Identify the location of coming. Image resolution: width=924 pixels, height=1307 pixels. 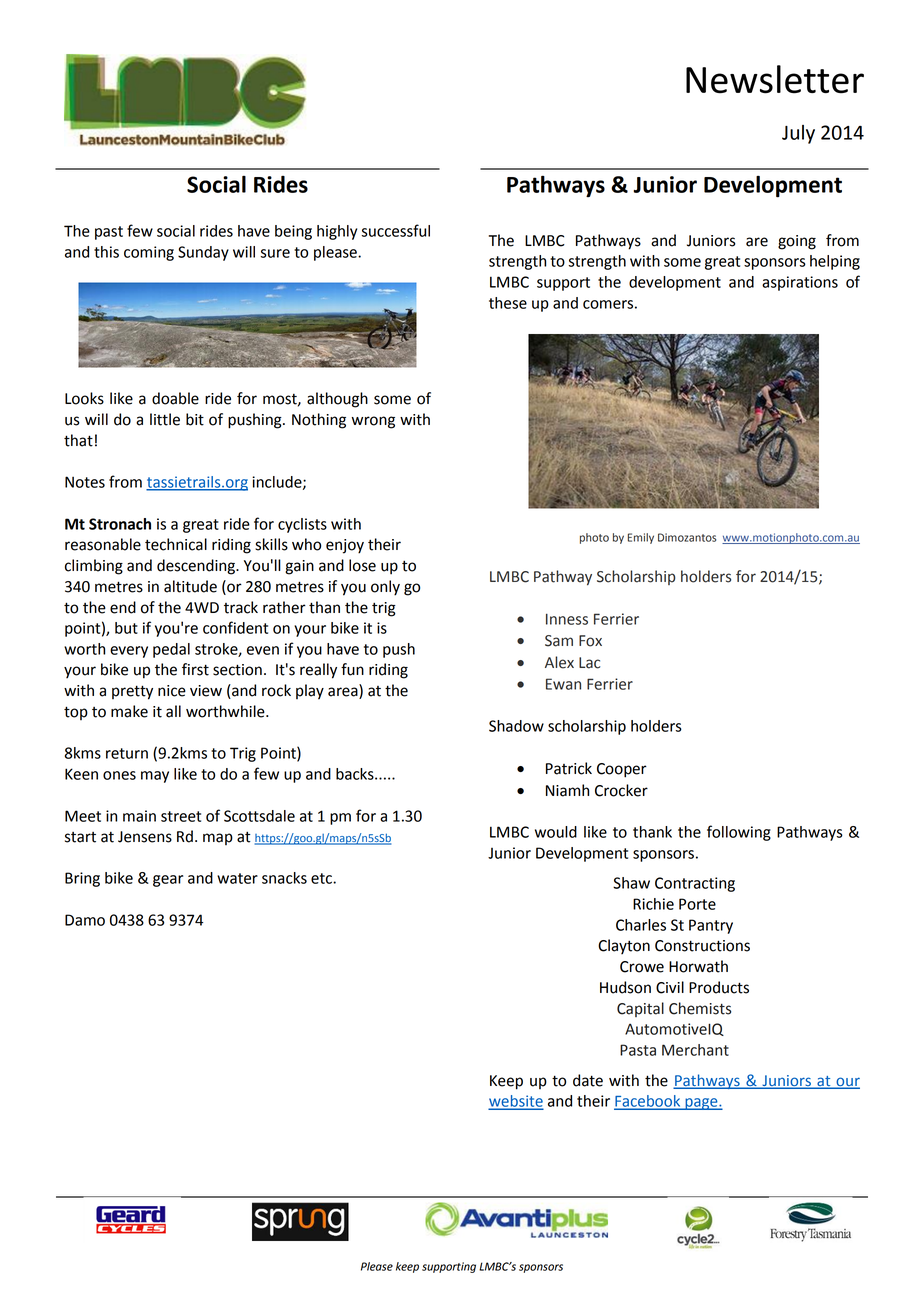
(149, 253).
